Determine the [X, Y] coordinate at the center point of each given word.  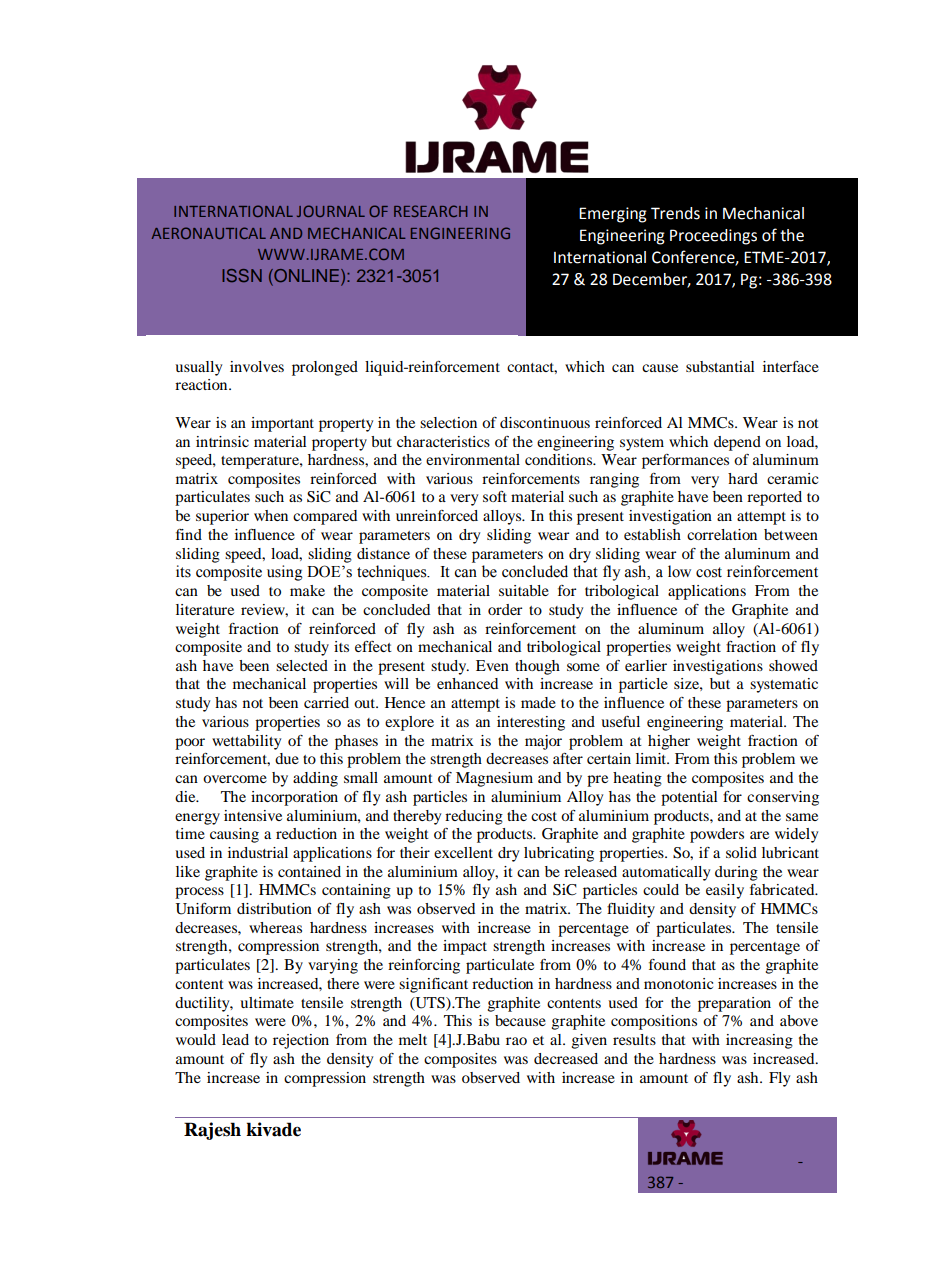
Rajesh [212, 1131]
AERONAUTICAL [209, 233]
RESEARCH [430, 211]
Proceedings [713, 237]
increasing [759, 1041]
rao [516, 1041]
